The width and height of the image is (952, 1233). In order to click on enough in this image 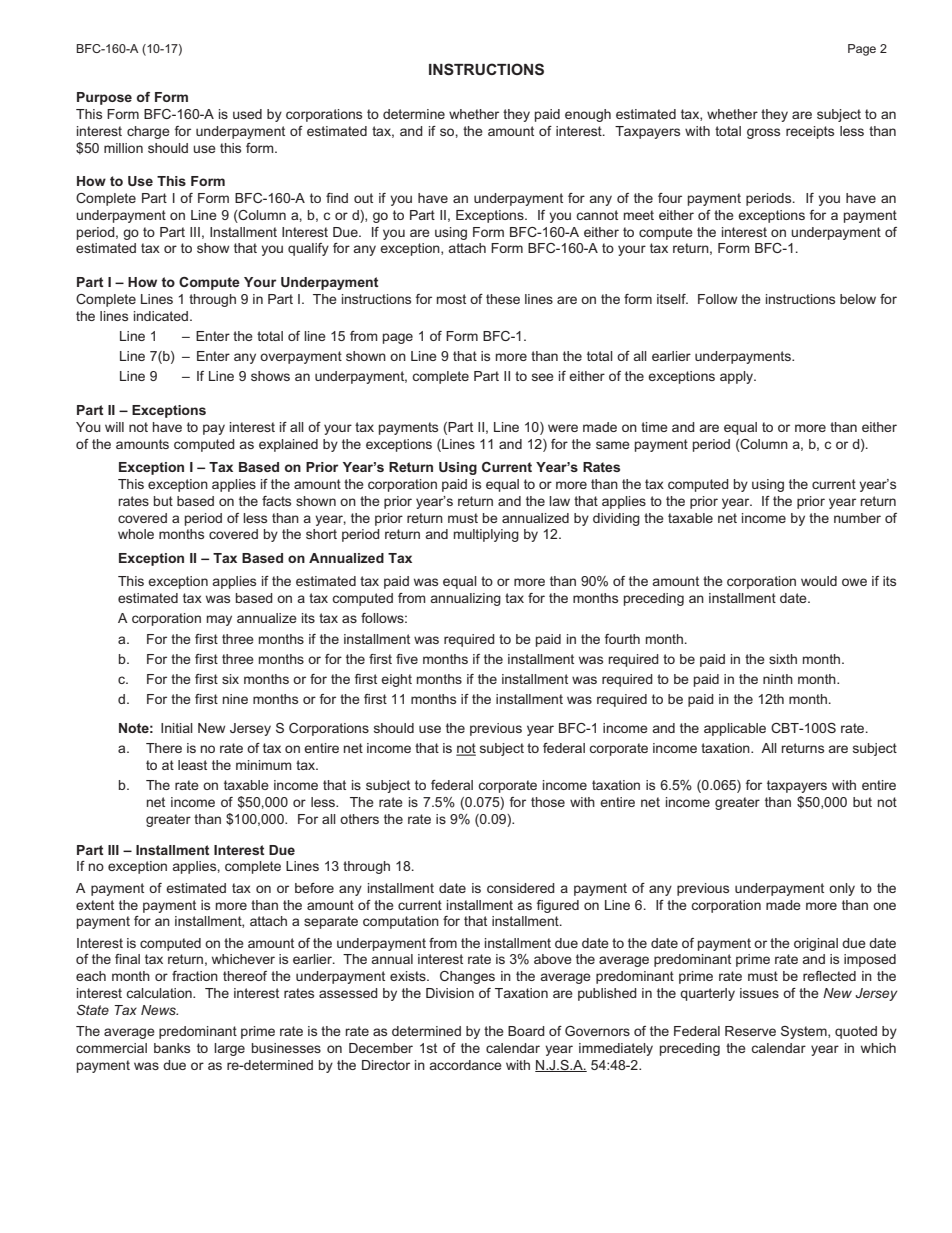, I will do `click(588, 115)`.
